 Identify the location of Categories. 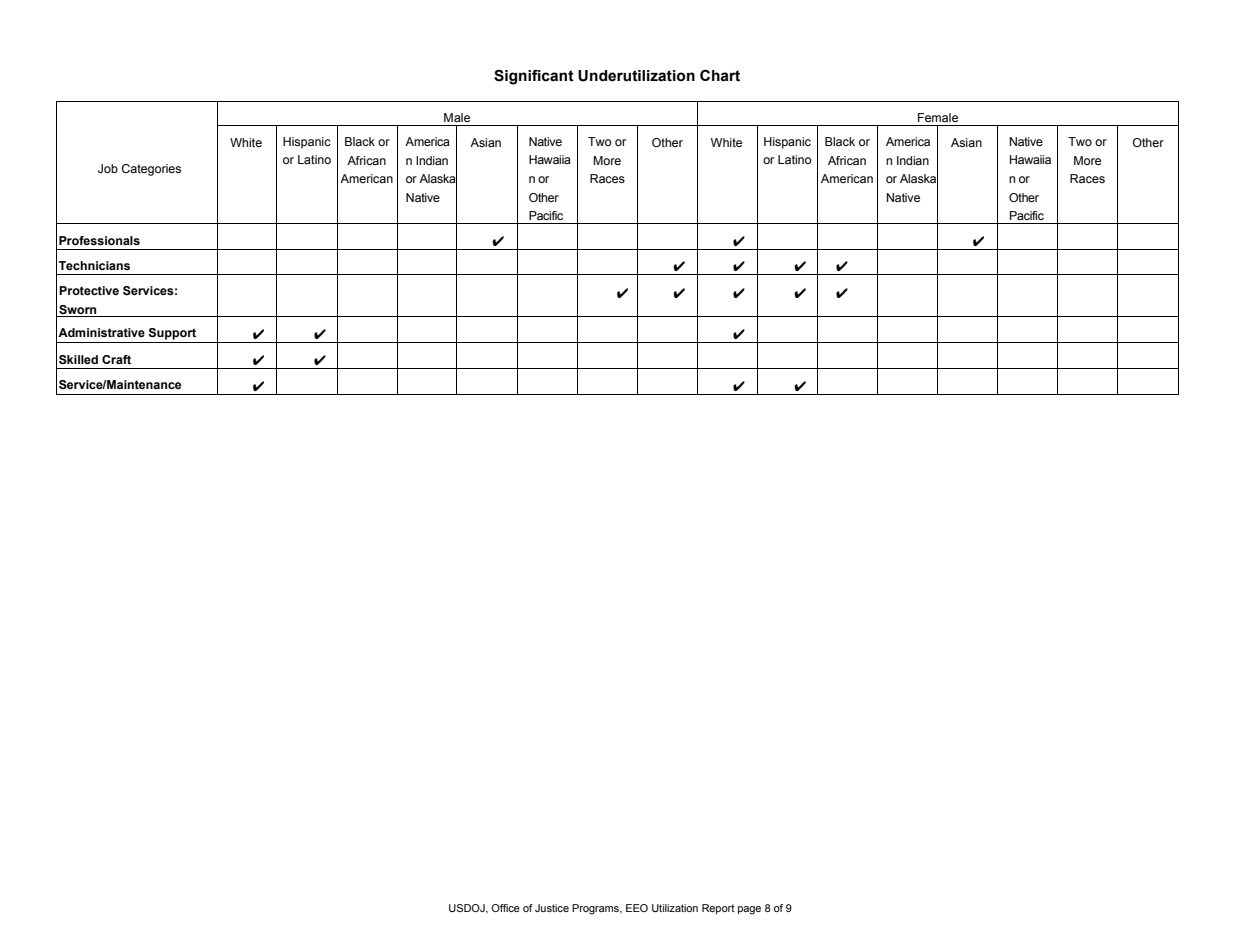
(151, 170).
